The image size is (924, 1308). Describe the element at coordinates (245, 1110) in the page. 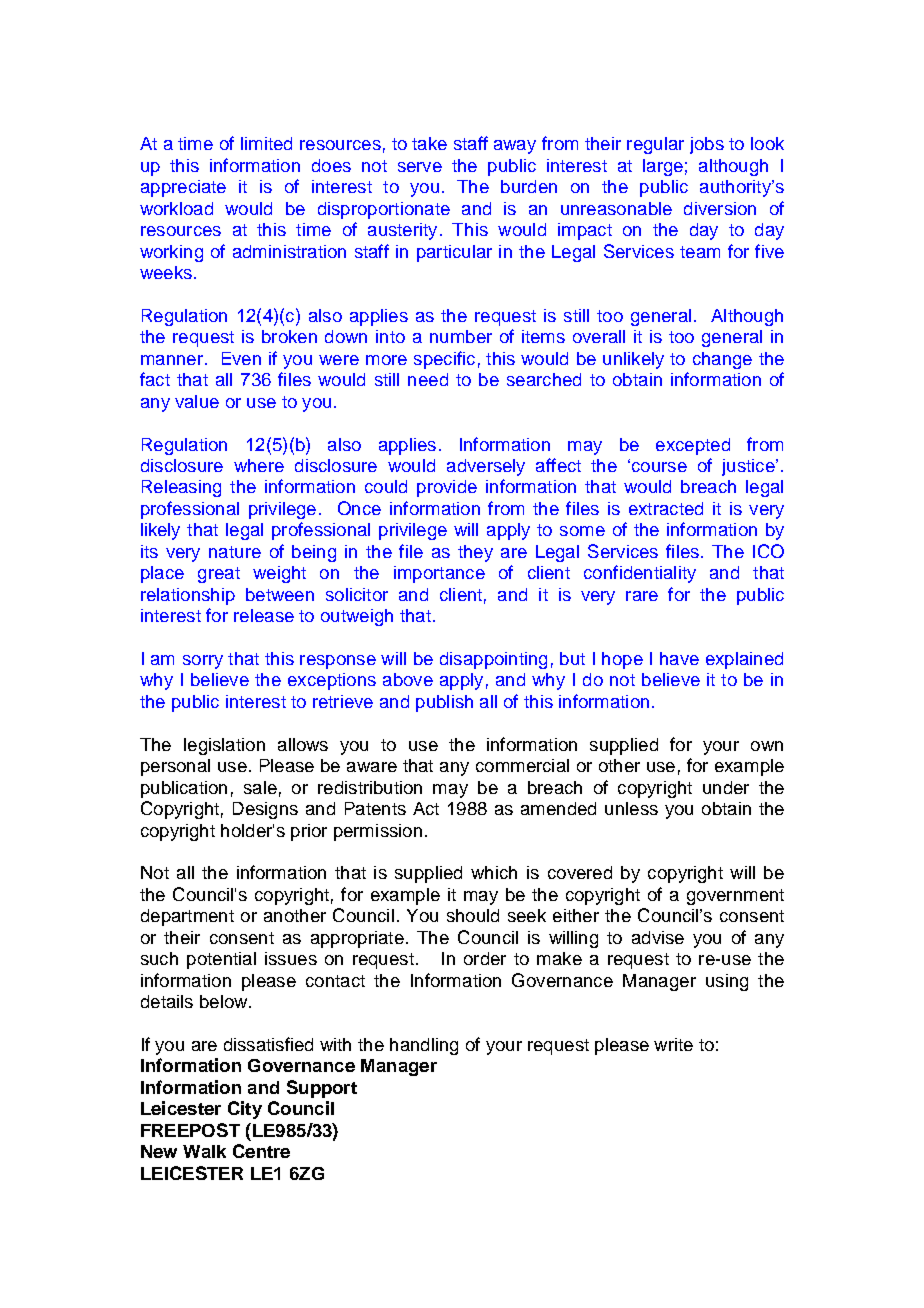

I see `City` at that location.
